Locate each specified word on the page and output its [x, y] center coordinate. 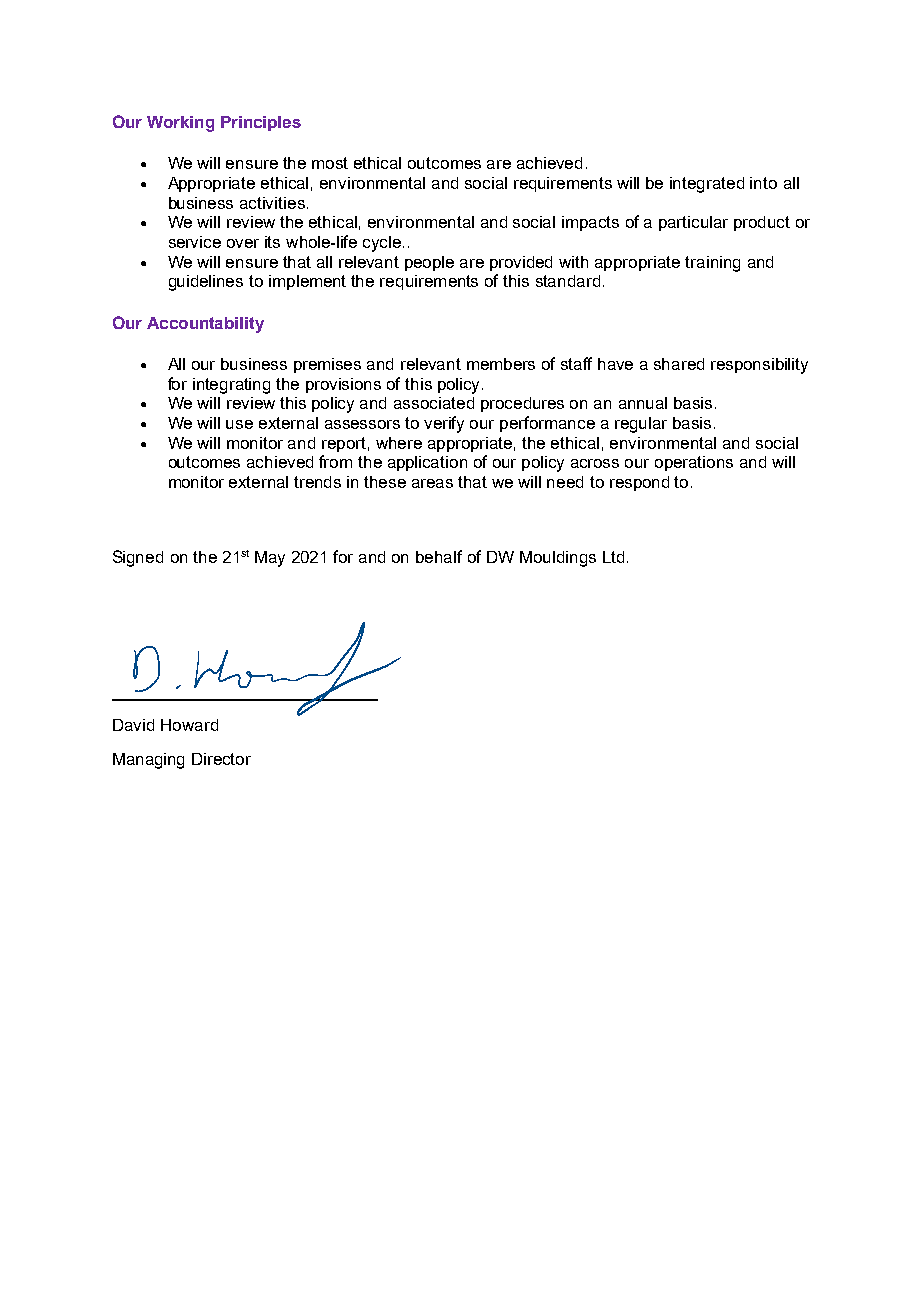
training [712, 264]
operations [694, 463]
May [270, 559]
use [239, 424]
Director [221, 759]
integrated [707, 185]
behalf [439, 556]
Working [180, 124]
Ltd [613, 557]
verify [444, 424]
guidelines [206, 283]
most [330, 163]
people [429, 263]
